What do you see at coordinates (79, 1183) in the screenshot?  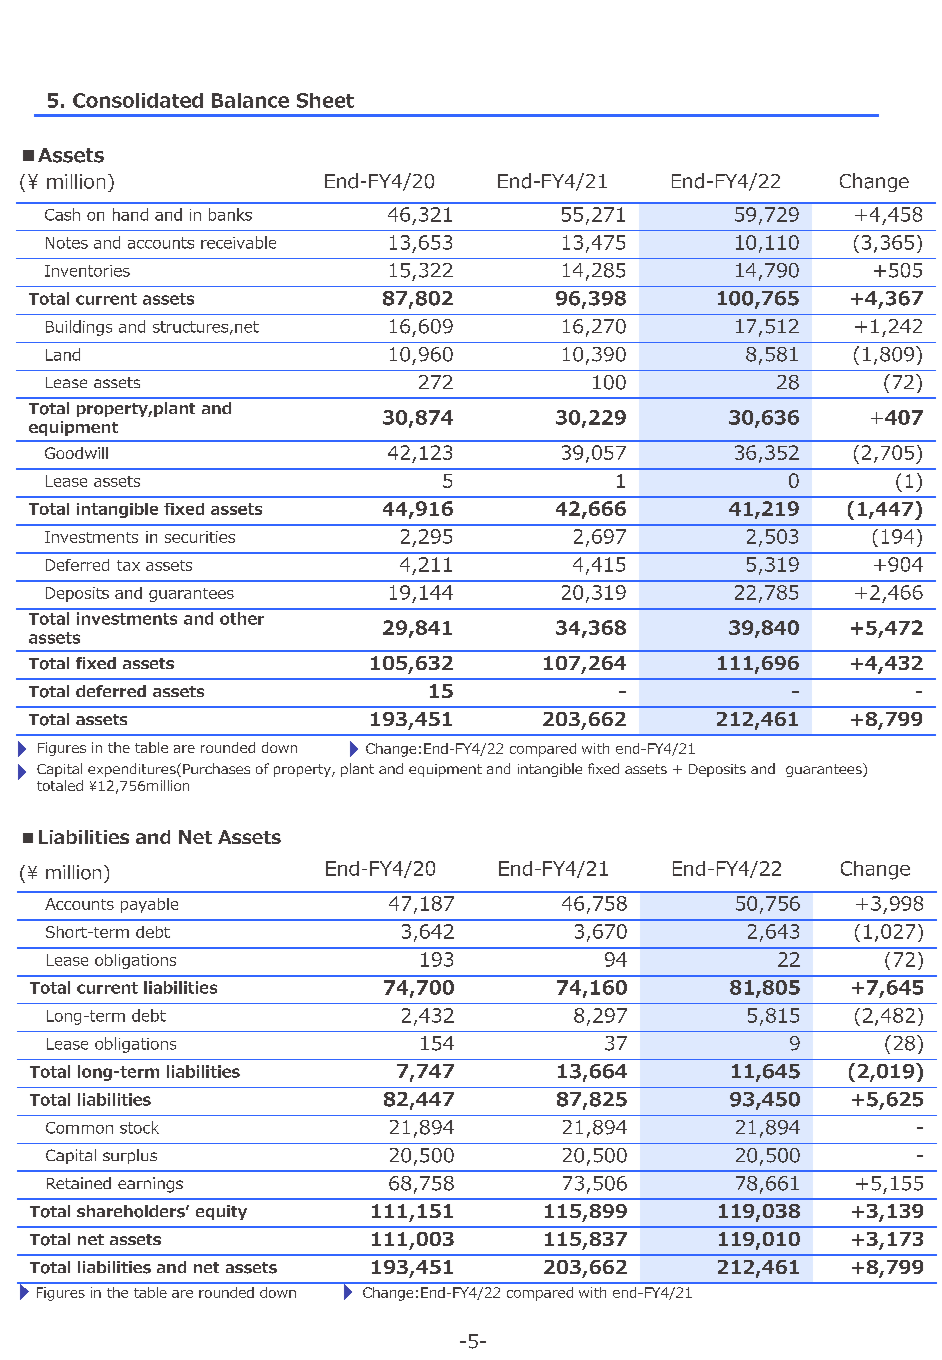 I see `Retained` at bounding box center [79, 1183].
